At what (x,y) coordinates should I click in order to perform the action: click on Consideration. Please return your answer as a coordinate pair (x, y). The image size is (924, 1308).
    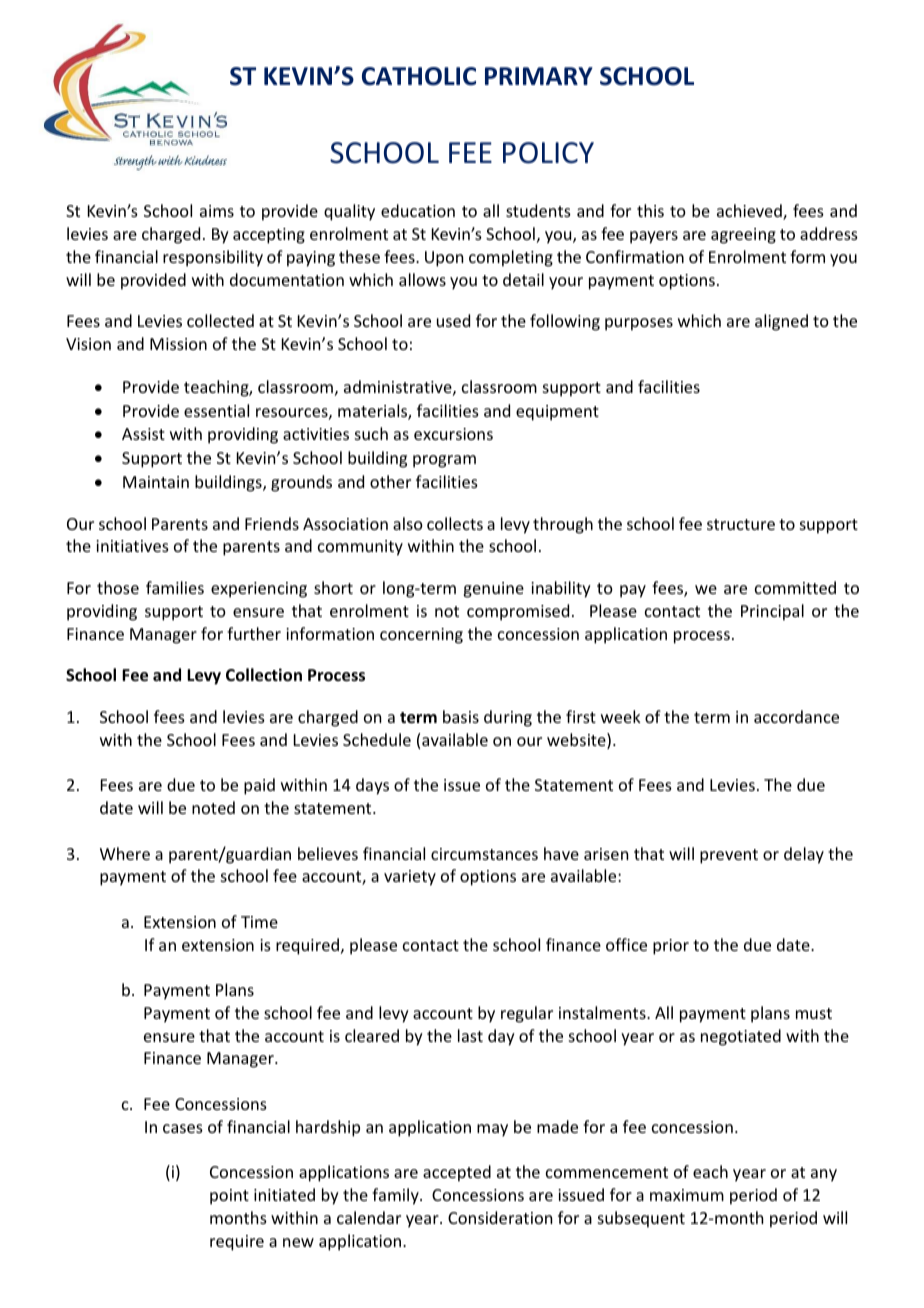
    Looking at the image, I should click on (500, 1217).
